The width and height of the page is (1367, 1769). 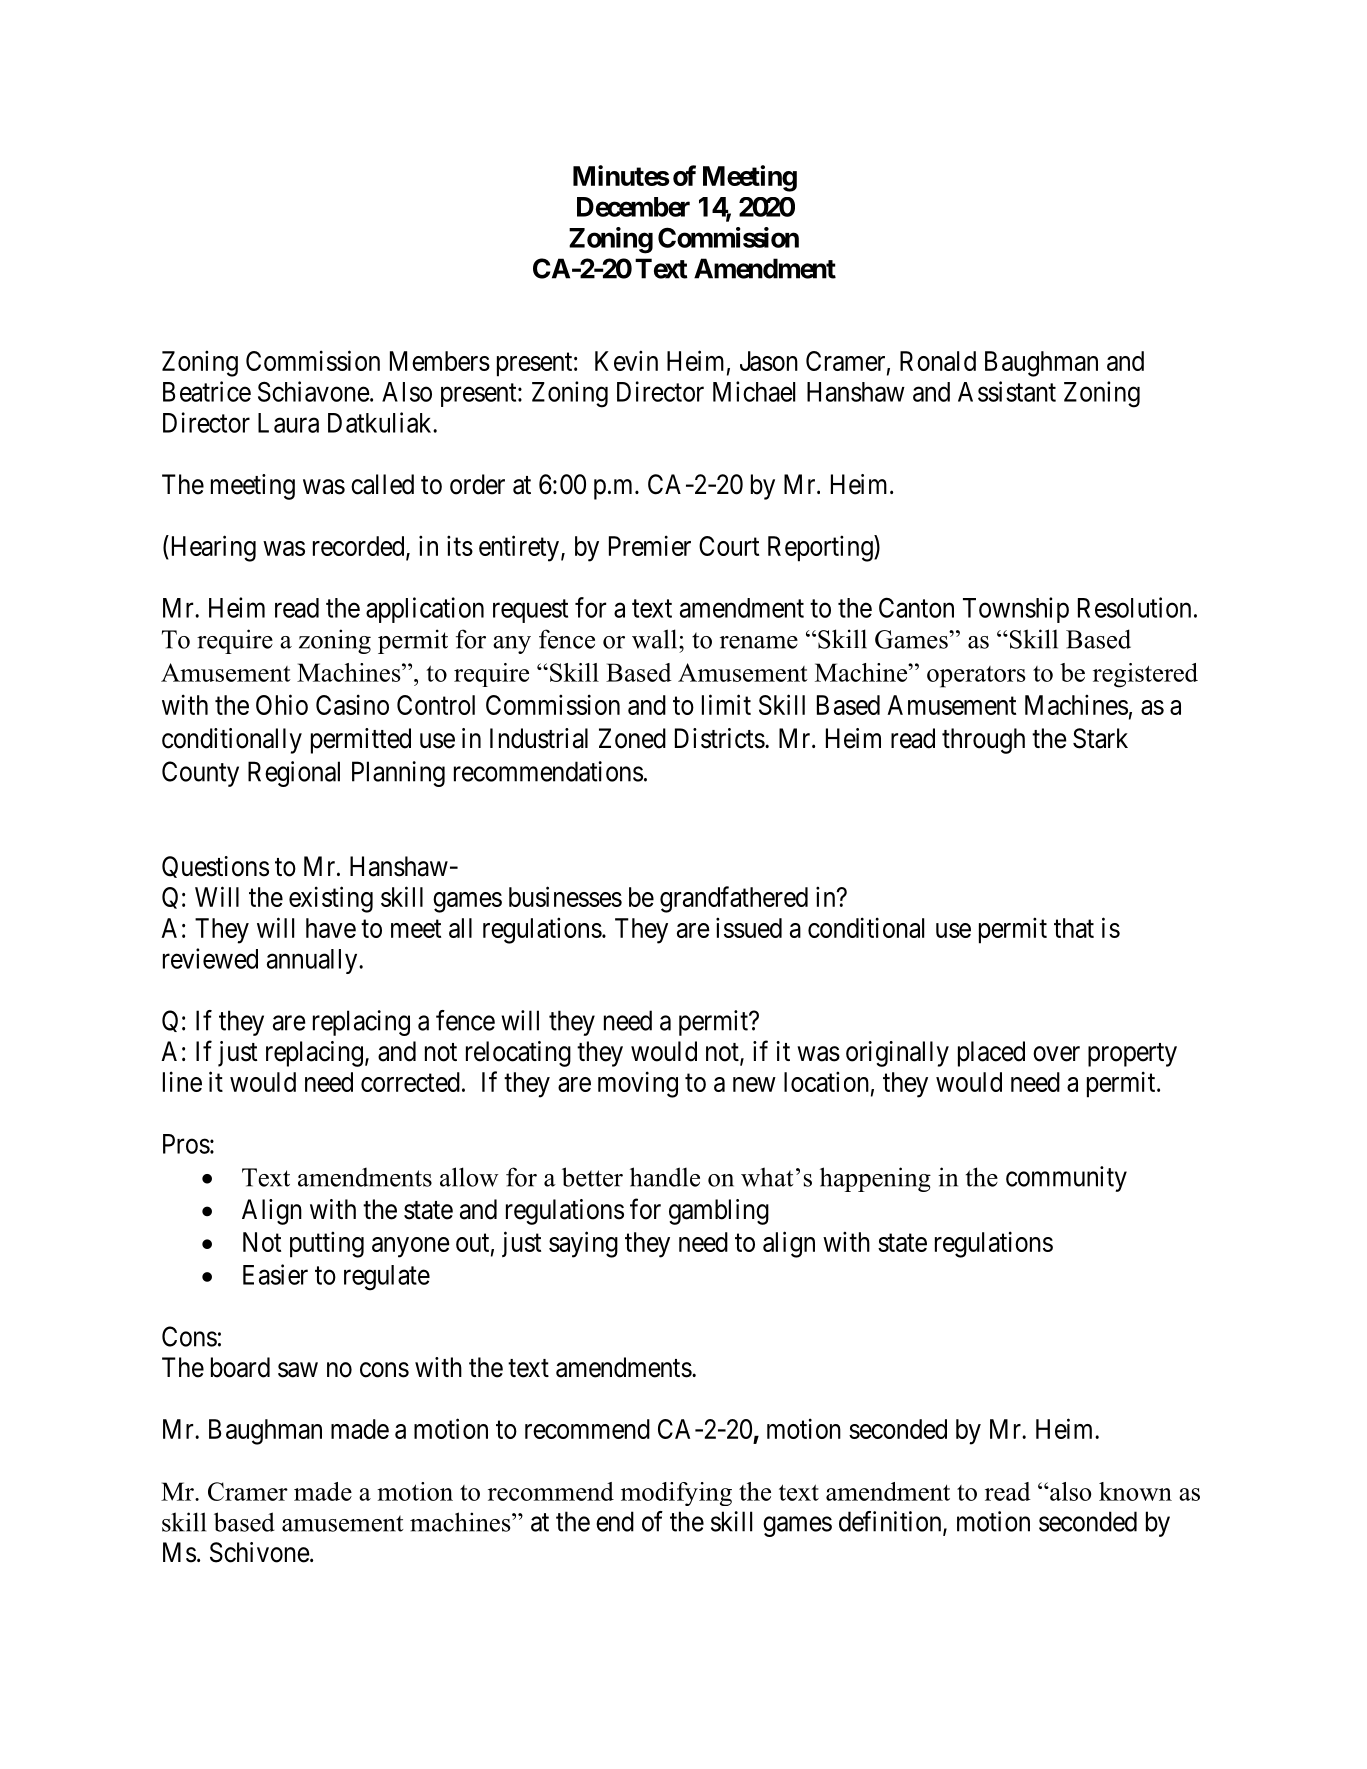 I want to click on Ronald, so click(x=938, y=361).
